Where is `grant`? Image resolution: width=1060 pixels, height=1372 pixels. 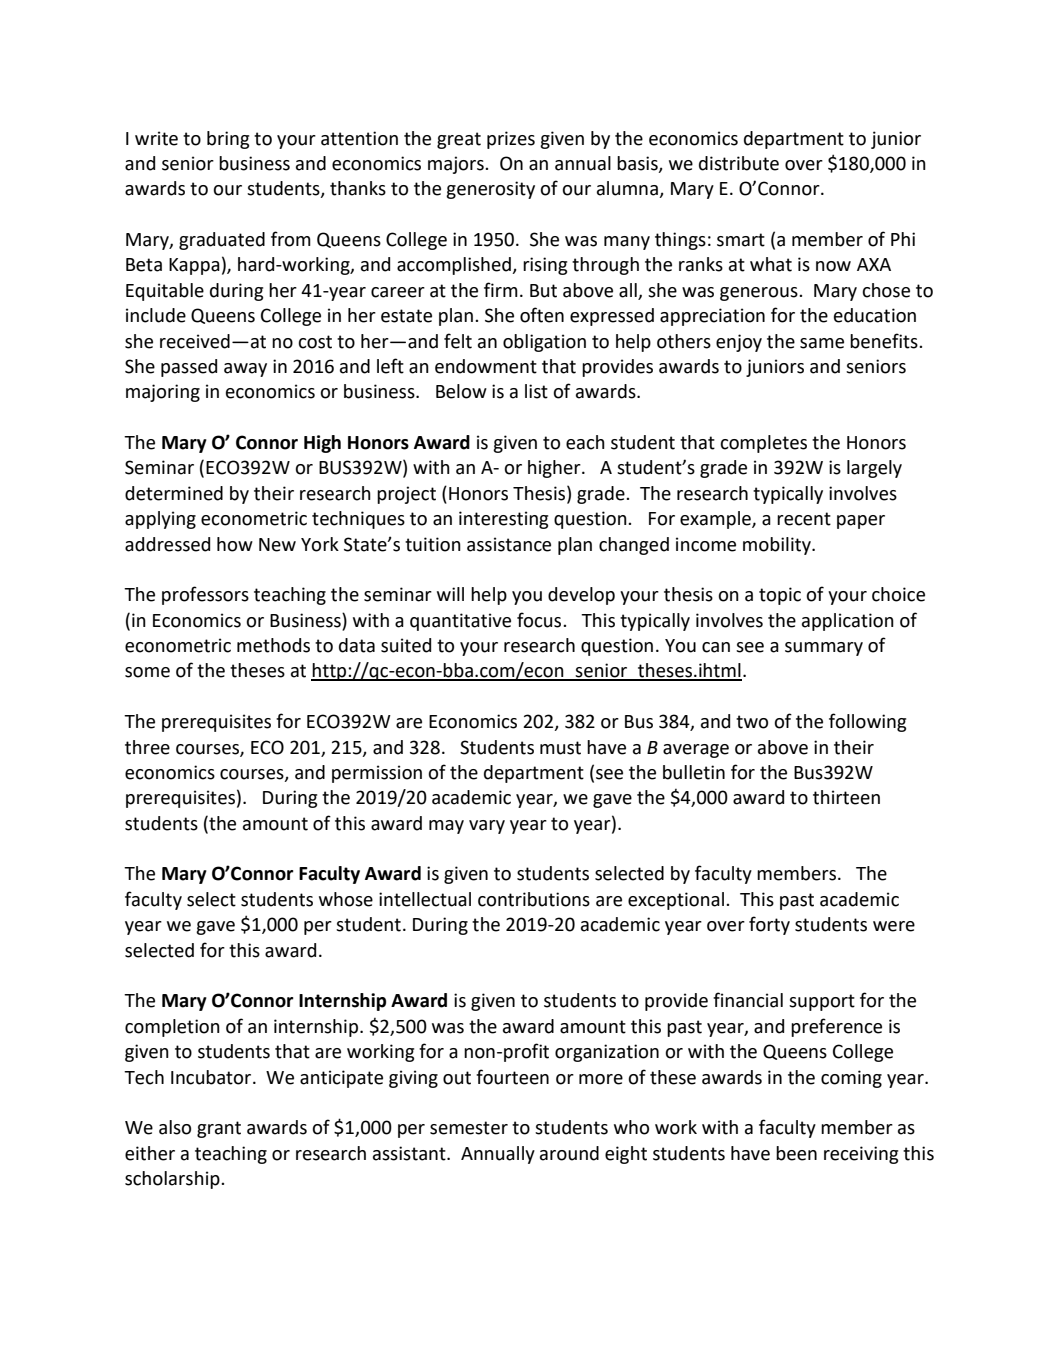
grant is located at coordinates (219, 1129).
